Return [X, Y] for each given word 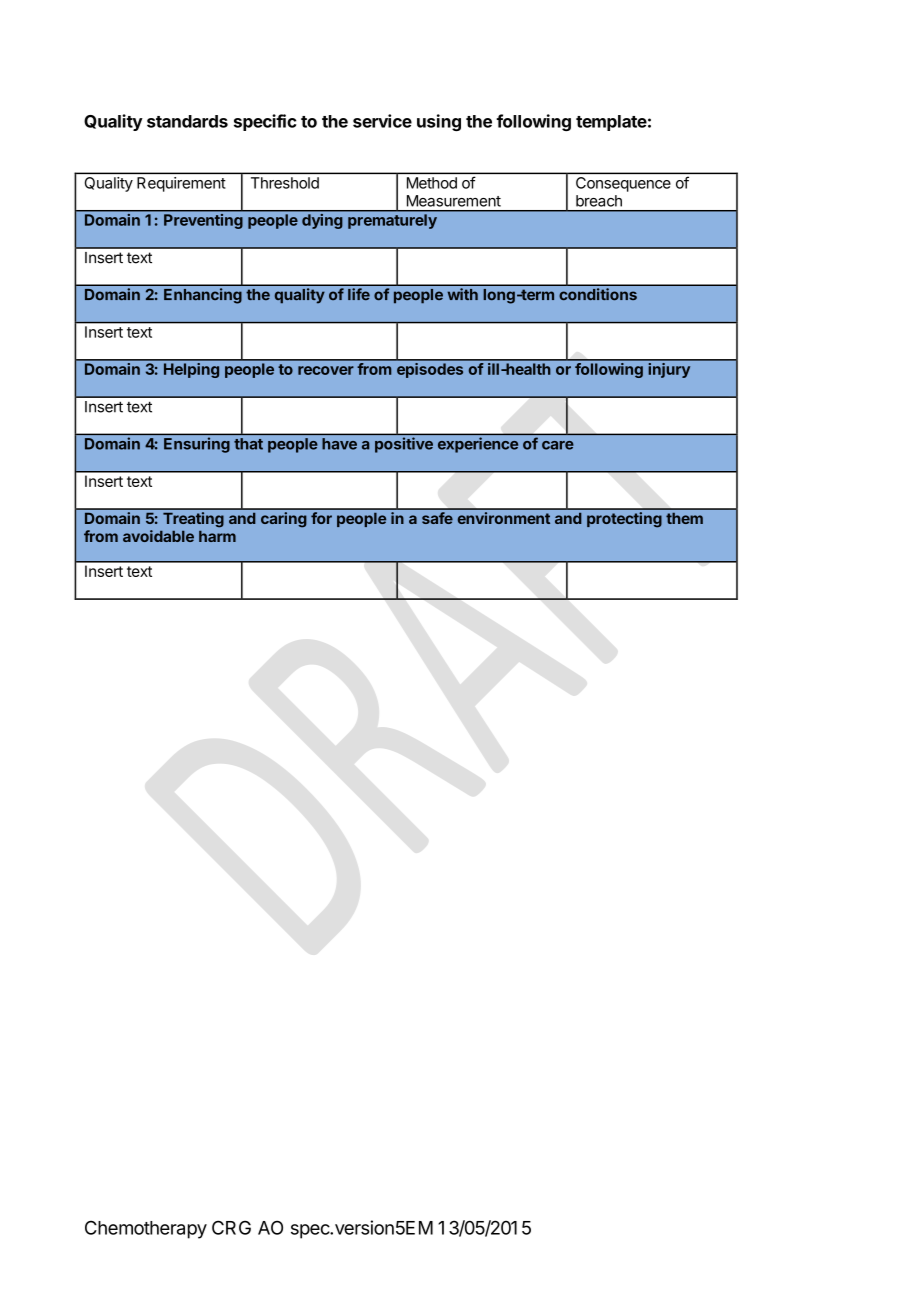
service [382, 121]
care [558, 445]
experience [478, 445]
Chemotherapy [146, 1229]
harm [217, 536]
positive [404, 445]
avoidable [158, 536]
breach [599, 201]
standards [187, 121]
